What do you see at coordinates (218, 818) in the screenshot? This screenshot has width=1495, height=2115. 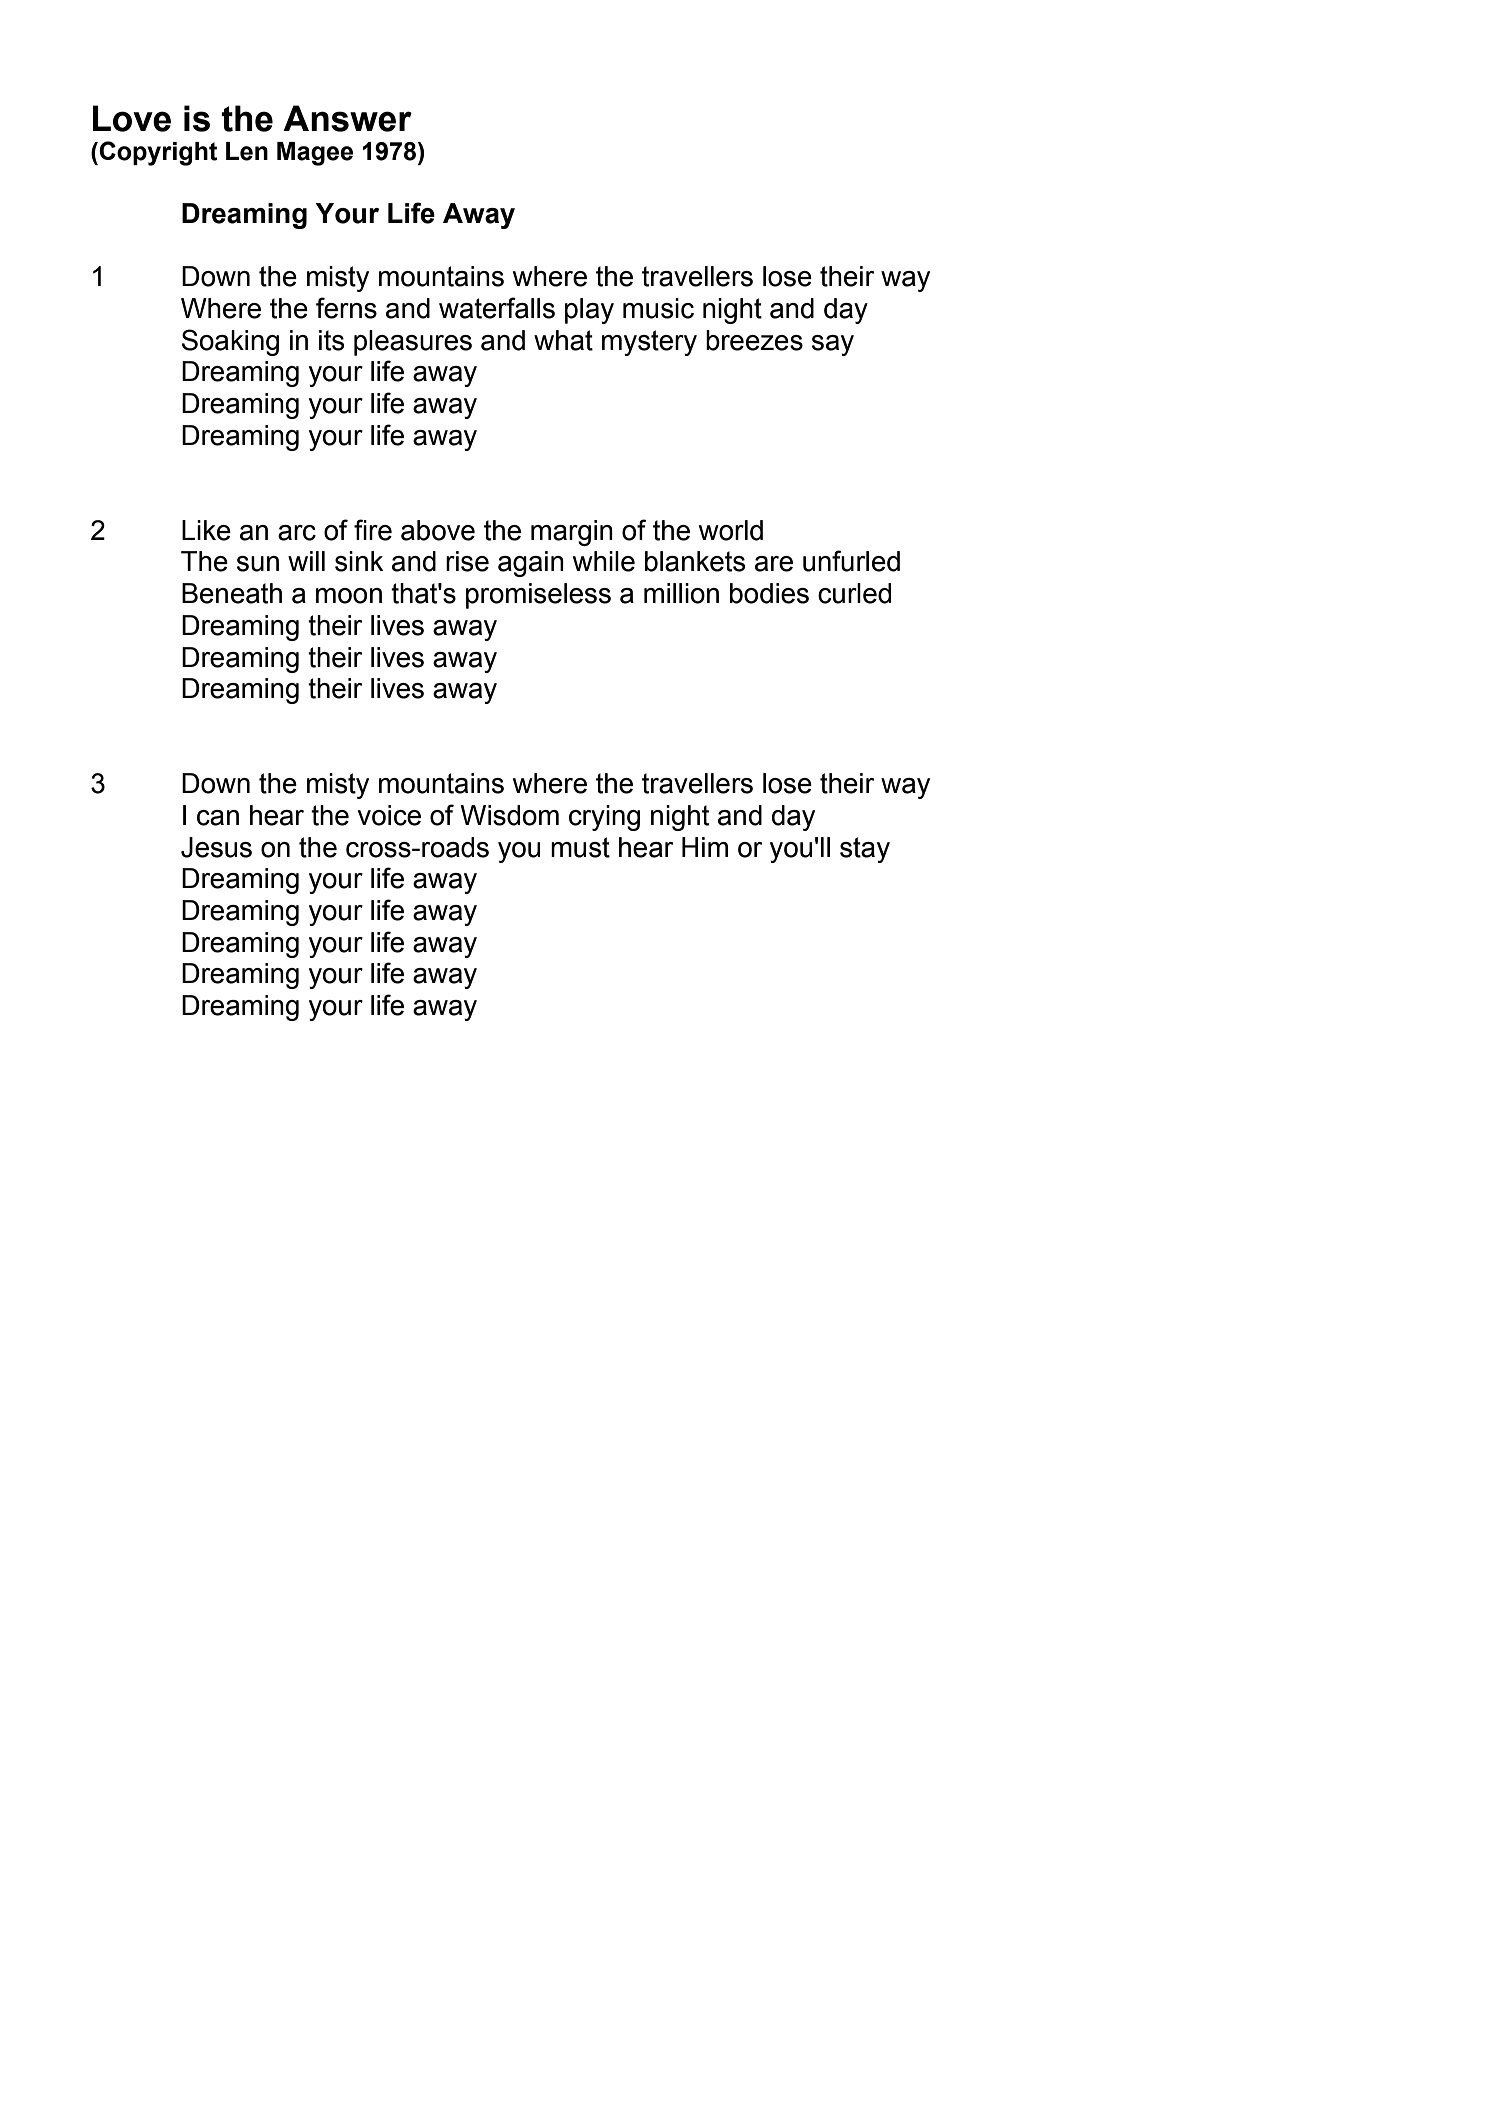 I see `can` at bounding box center [218, 818].
